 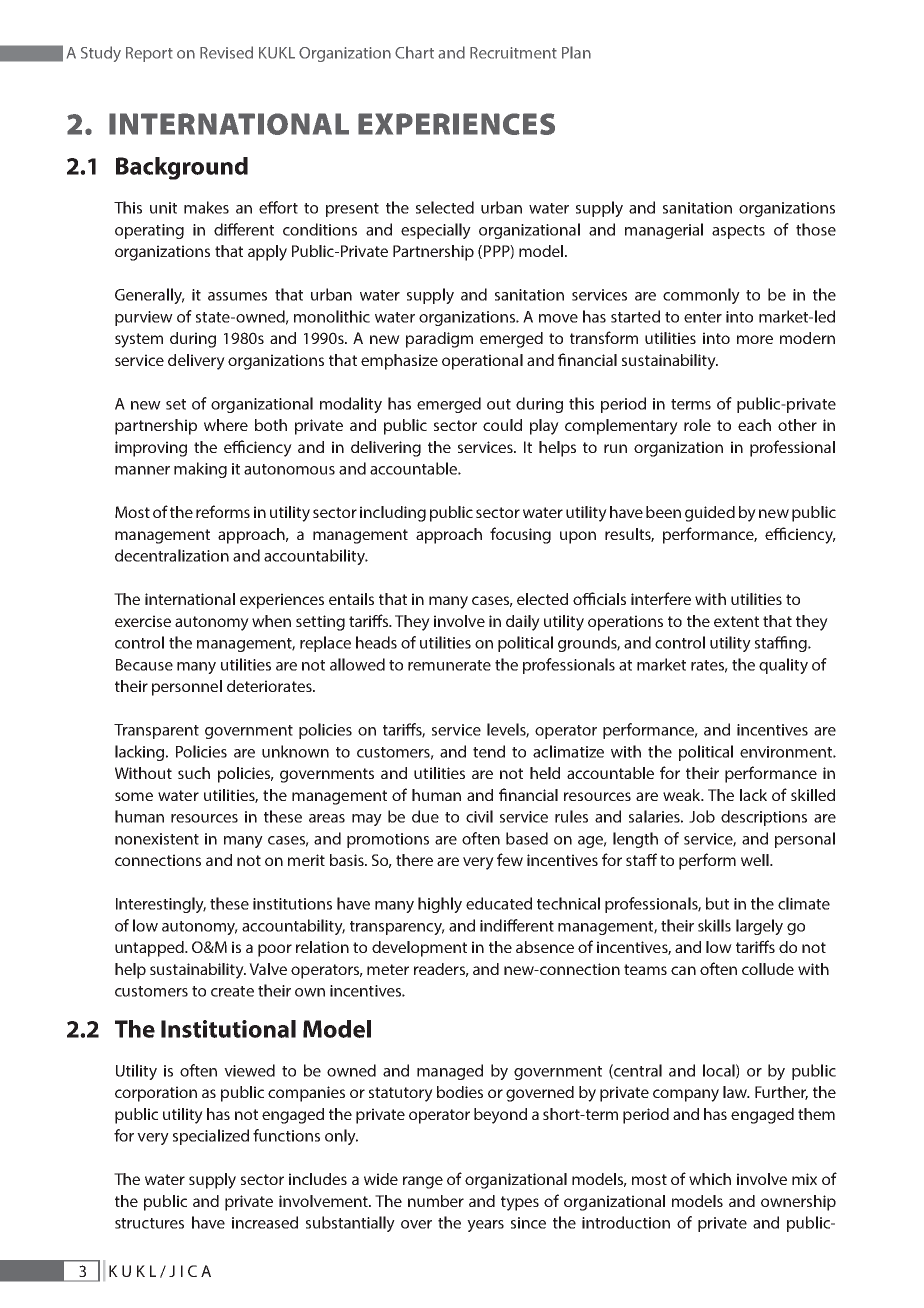 What do you see at coordinates (414, 52) in the document?
I see `Chart` at bounding box center [414, 52].
